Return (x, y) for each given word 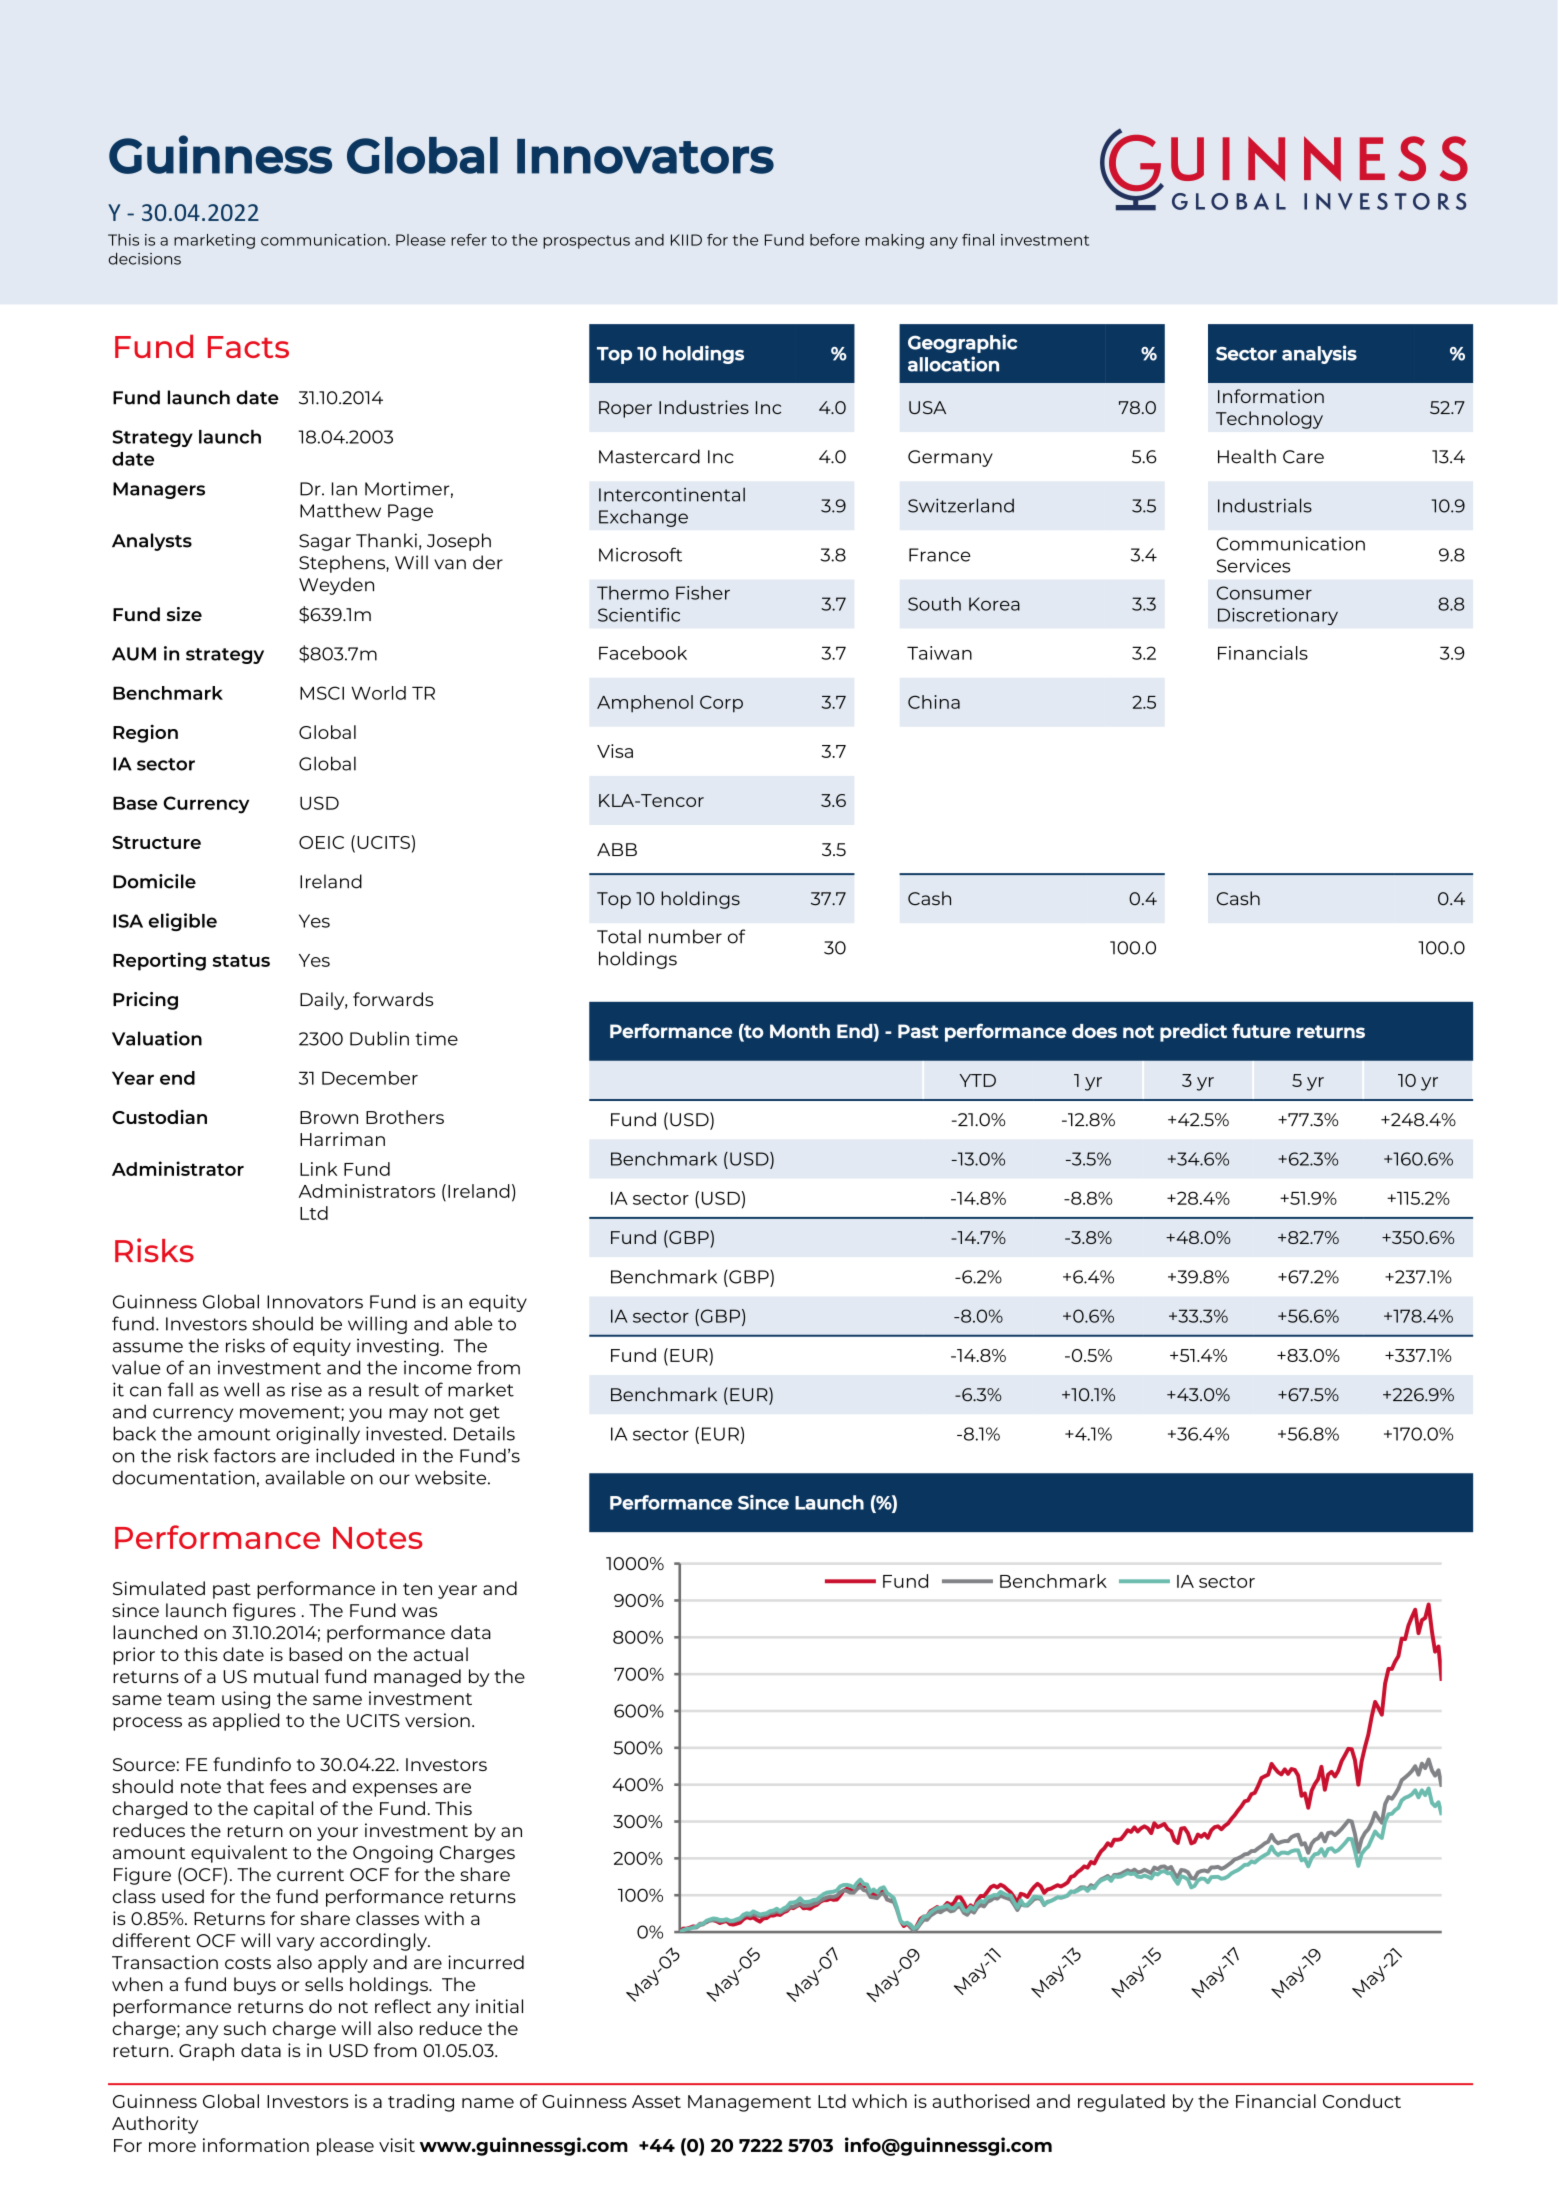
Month (800, 1031)
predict (1193, 1032)
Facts (248, 347)
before (835, 240)
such (245, 2028)
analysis (1319, 354)
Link (319, 1169)
